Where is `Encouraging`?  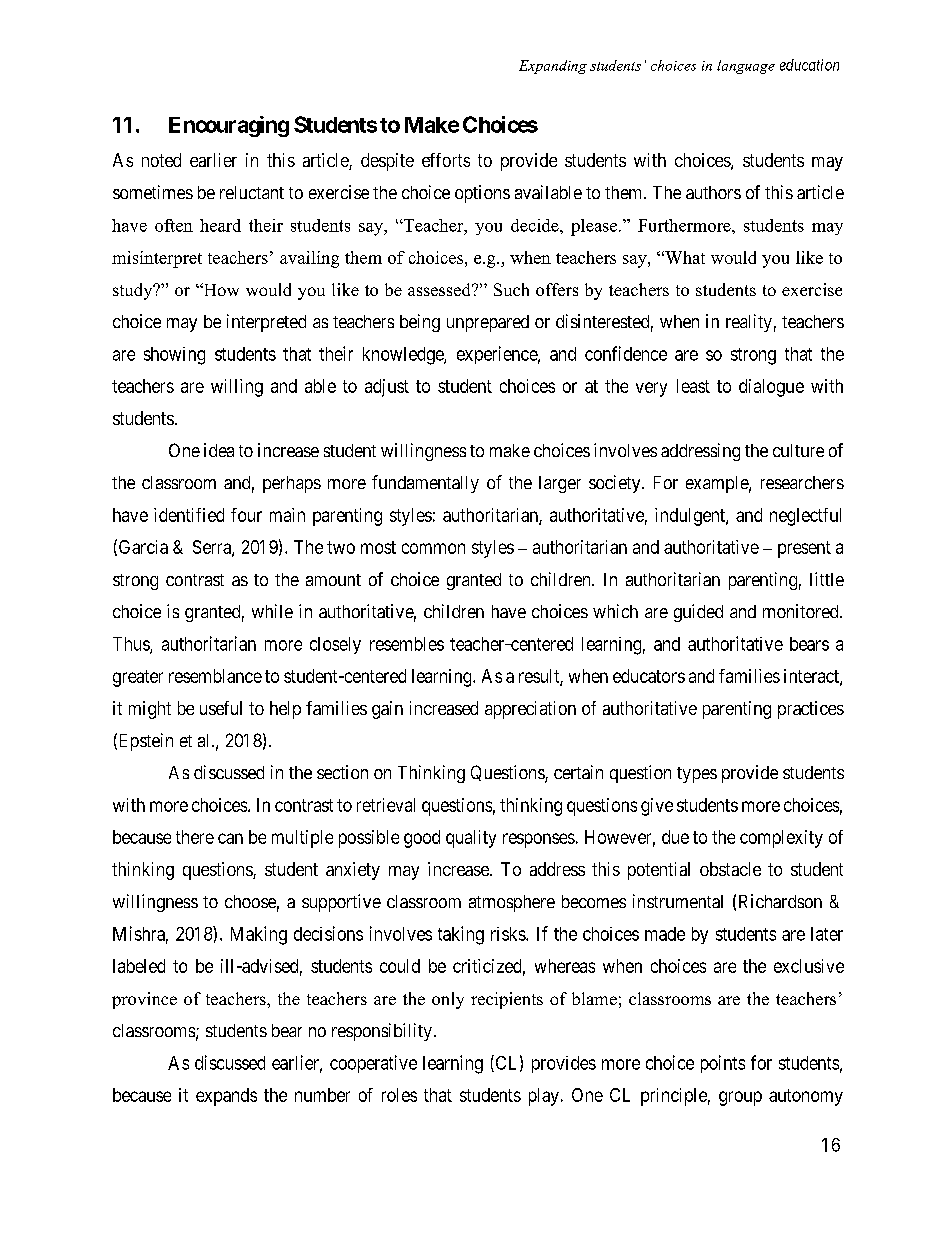
Encouraging is located at coordinates (229, 126).
